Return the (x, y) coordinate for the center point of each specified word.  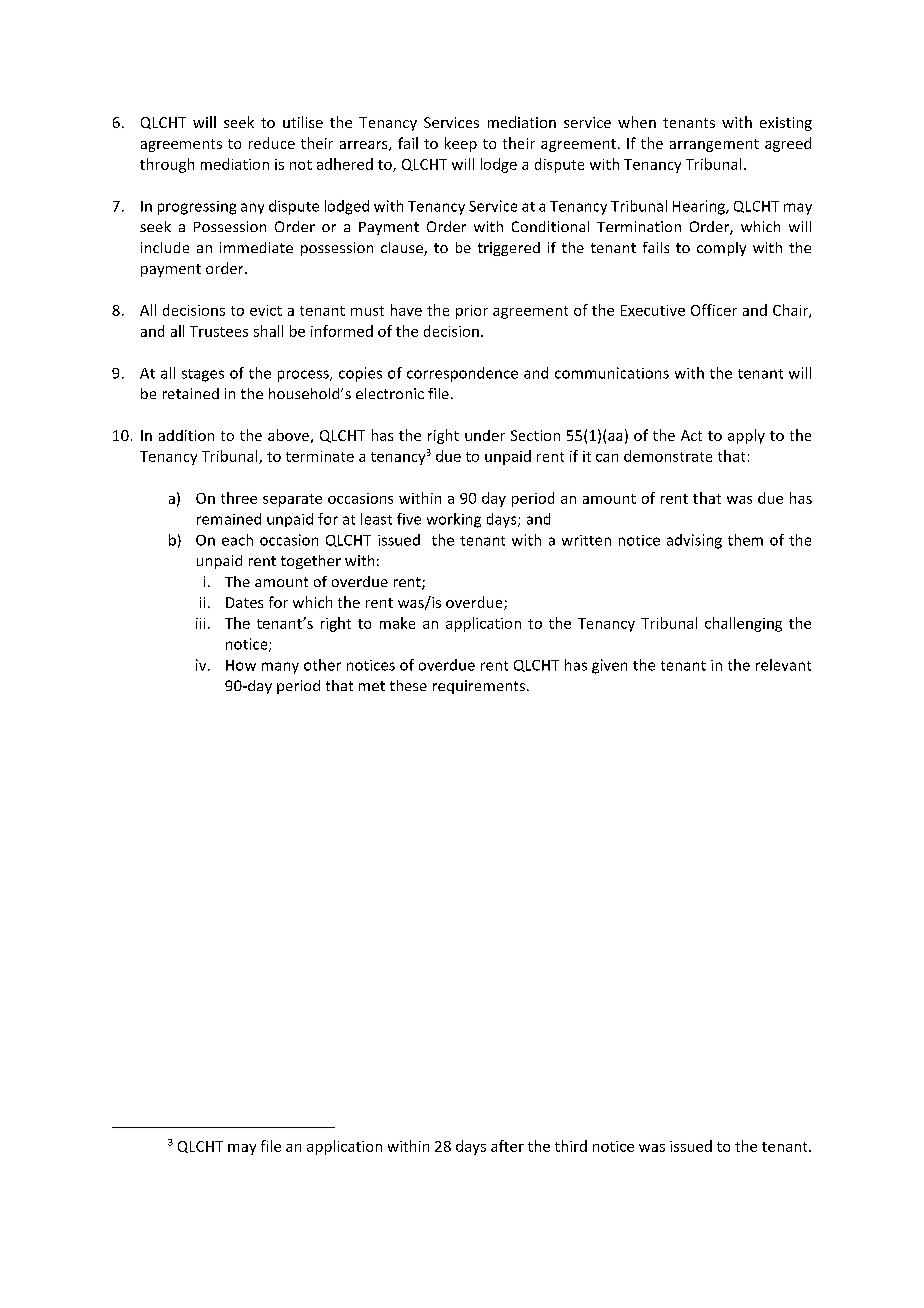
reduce (272, 143)
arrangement (714, 145)
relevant (783, 665)
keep (461, 144)
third (571, 1146)
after (507, 1146)
